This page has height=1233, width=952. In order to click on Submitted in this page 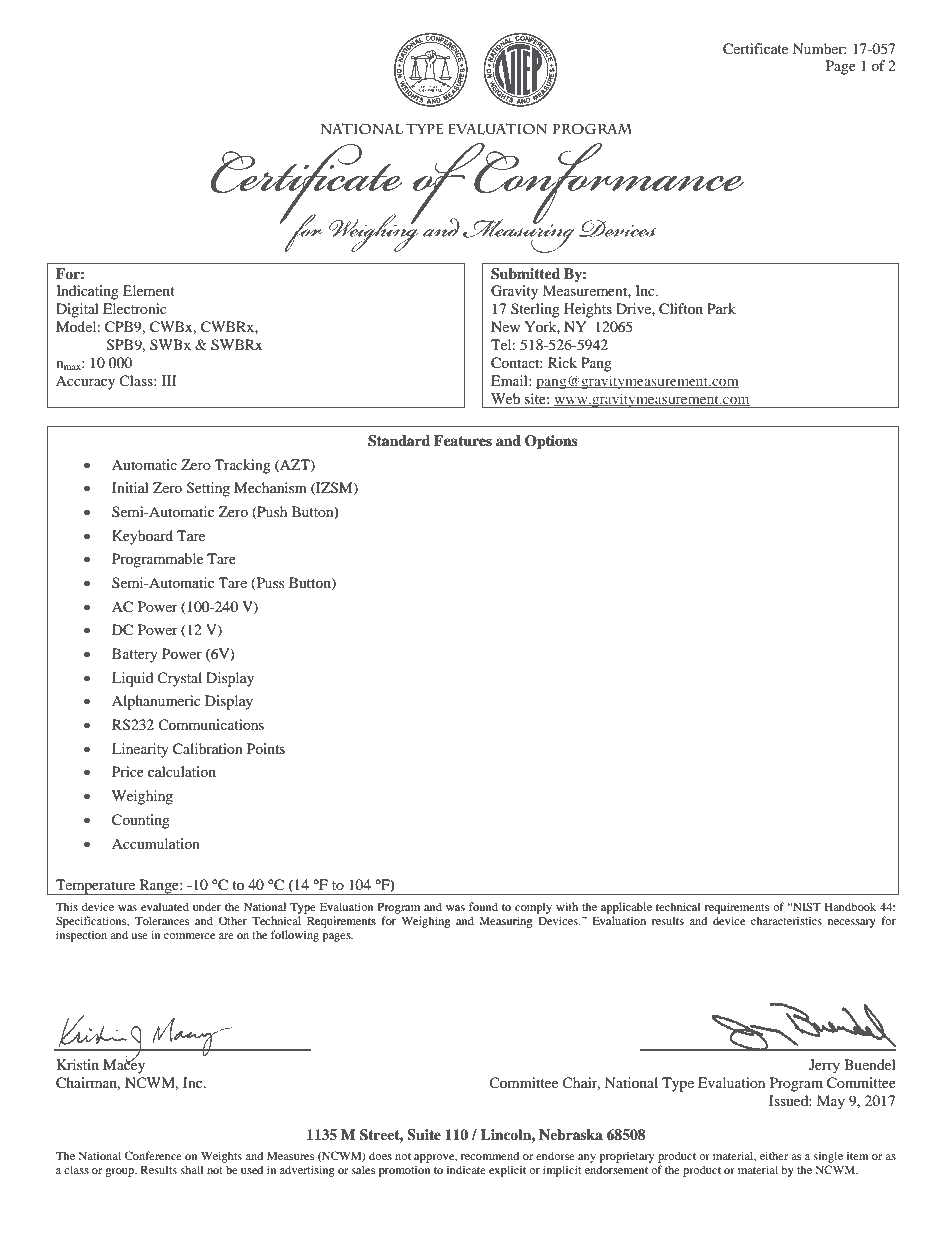, I will do `click(525, 274)`.
